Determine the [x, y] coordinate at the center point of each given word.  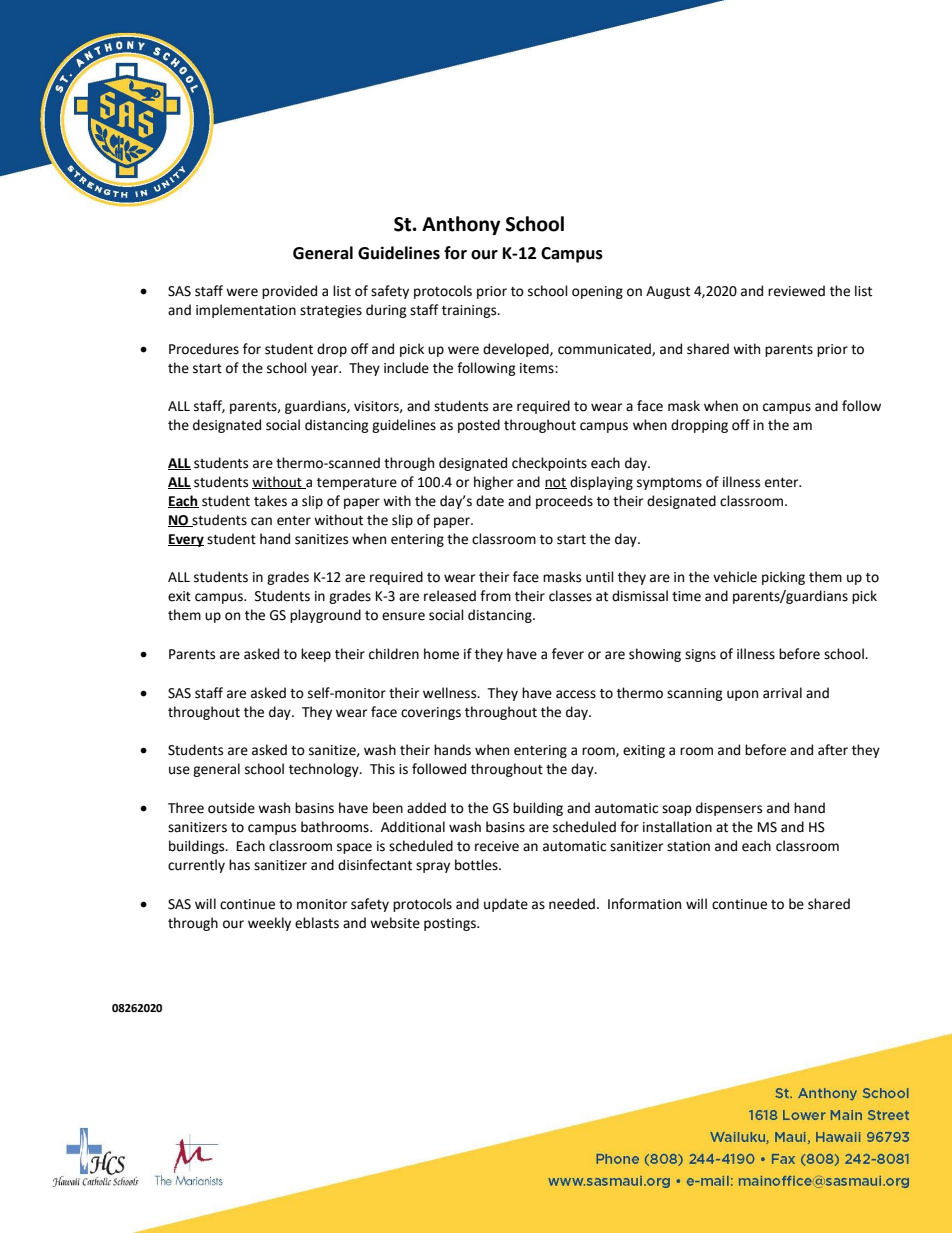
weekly [269, 924]
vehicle [735, 577]
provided [289, 292]
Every [186, 540]
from [495, 596]
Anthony [461, 225]
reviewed [796, 291]
